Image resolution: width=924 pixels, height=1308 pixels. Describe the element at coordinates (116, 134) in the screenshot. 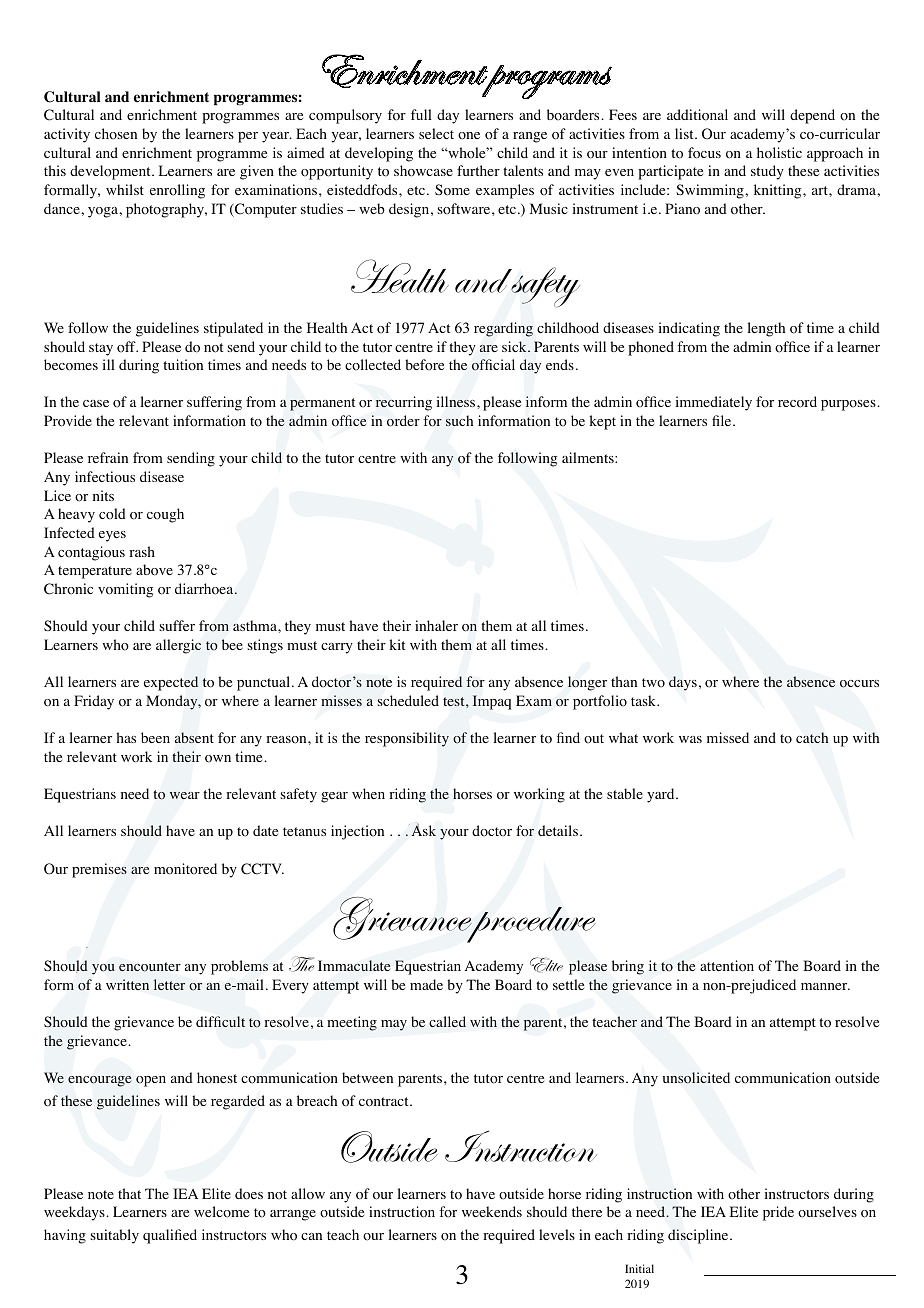

I see `chosen` at that location.
